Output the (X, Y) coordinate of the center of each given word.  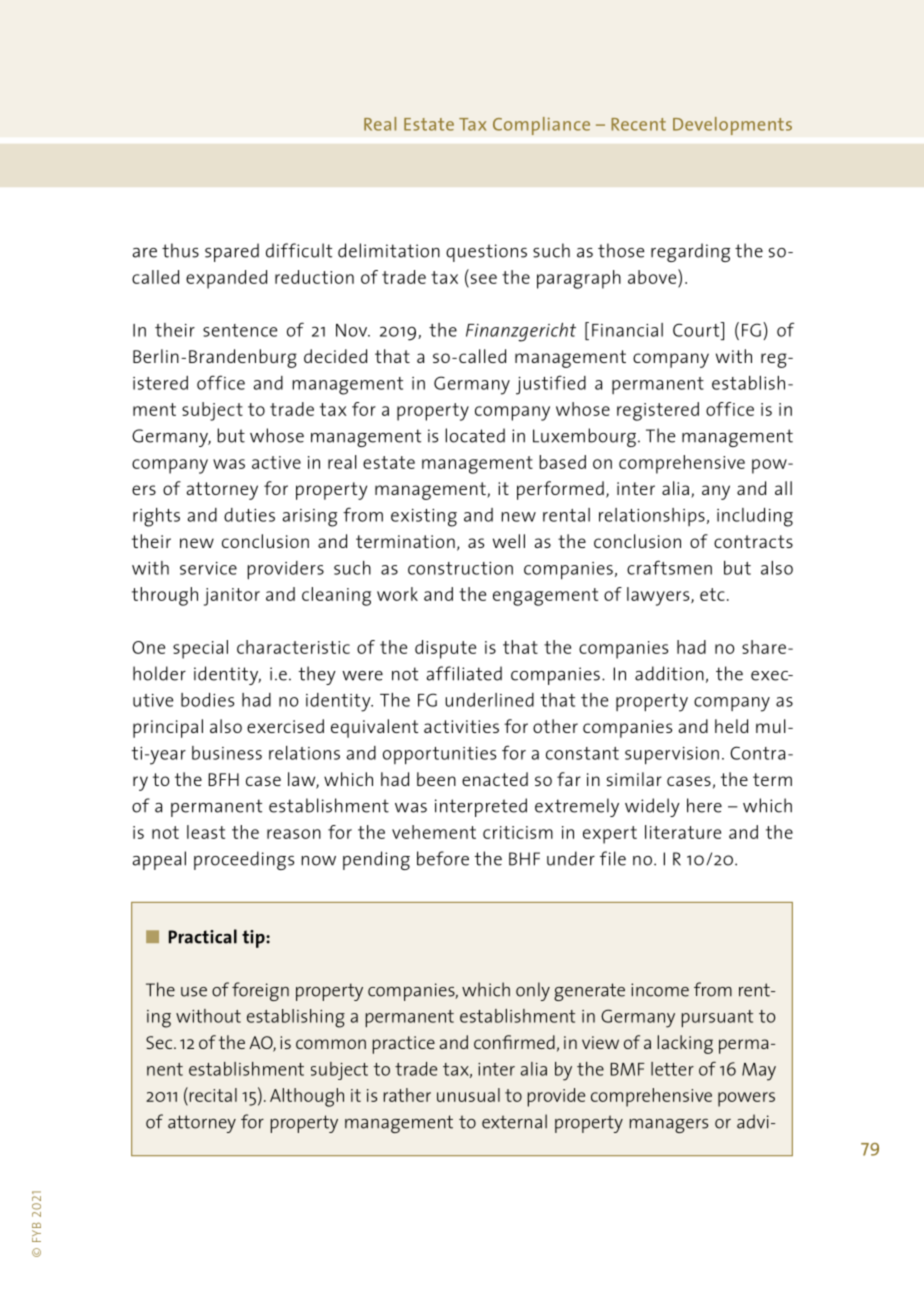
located (475, 435)
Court (697, 329)
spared (232, 252)
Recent (638, 124)
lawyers (659, 596)
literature (683, 832)
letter (672, 1069)
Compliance (541, 126)
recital (212, 1094)
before (443, 858)
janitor (232, 597)
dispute (445, 649)
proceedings (244, 860)
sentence (240, 330)
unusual (468, 1095)
